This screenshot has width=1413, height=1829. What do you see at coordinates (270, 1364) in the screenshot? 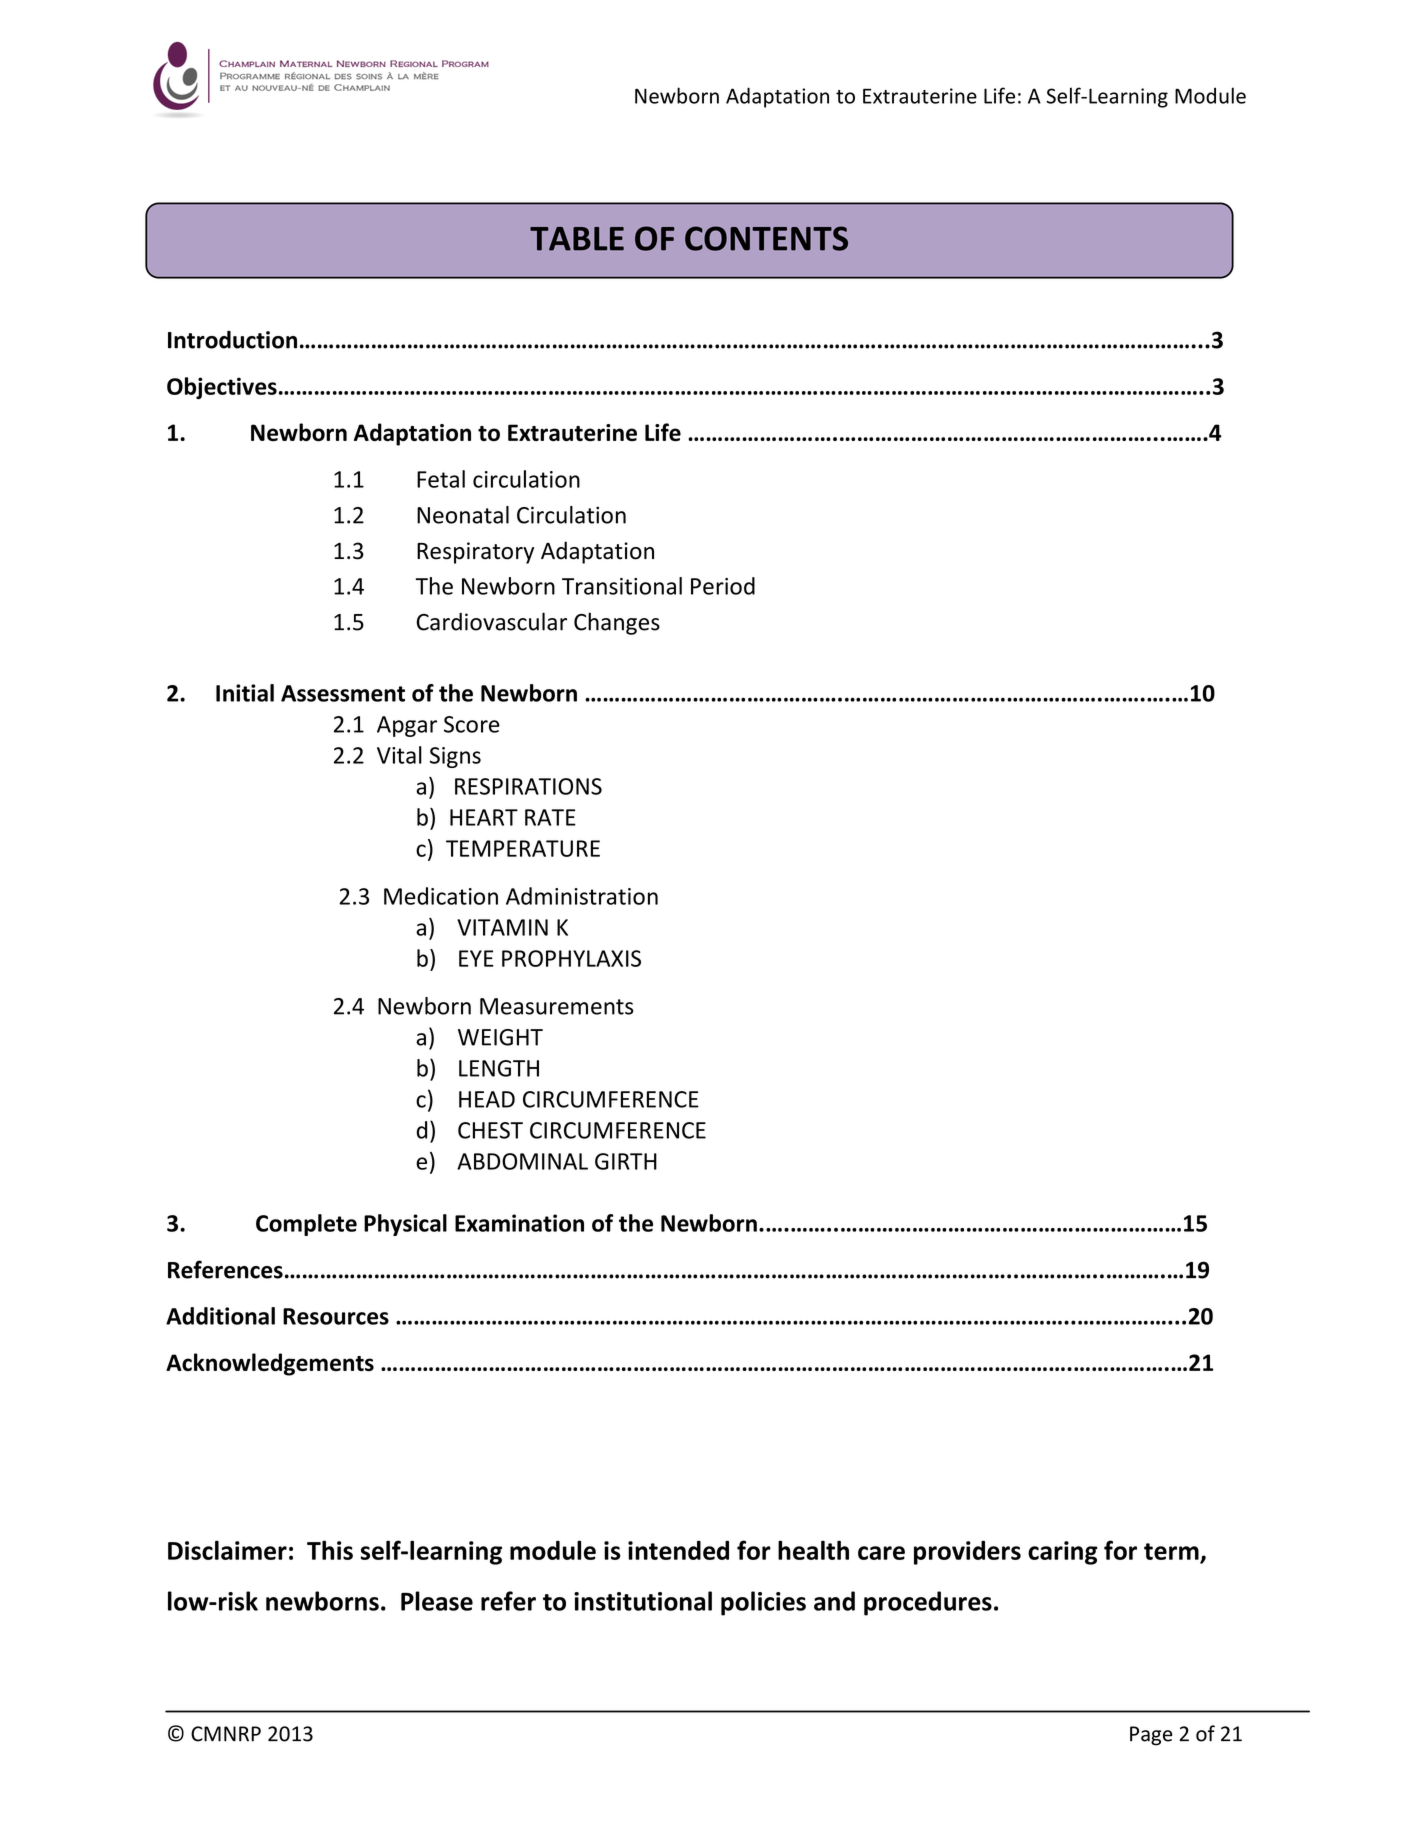
I see `Acknowledgements` at bounding box center [270, 1364].
